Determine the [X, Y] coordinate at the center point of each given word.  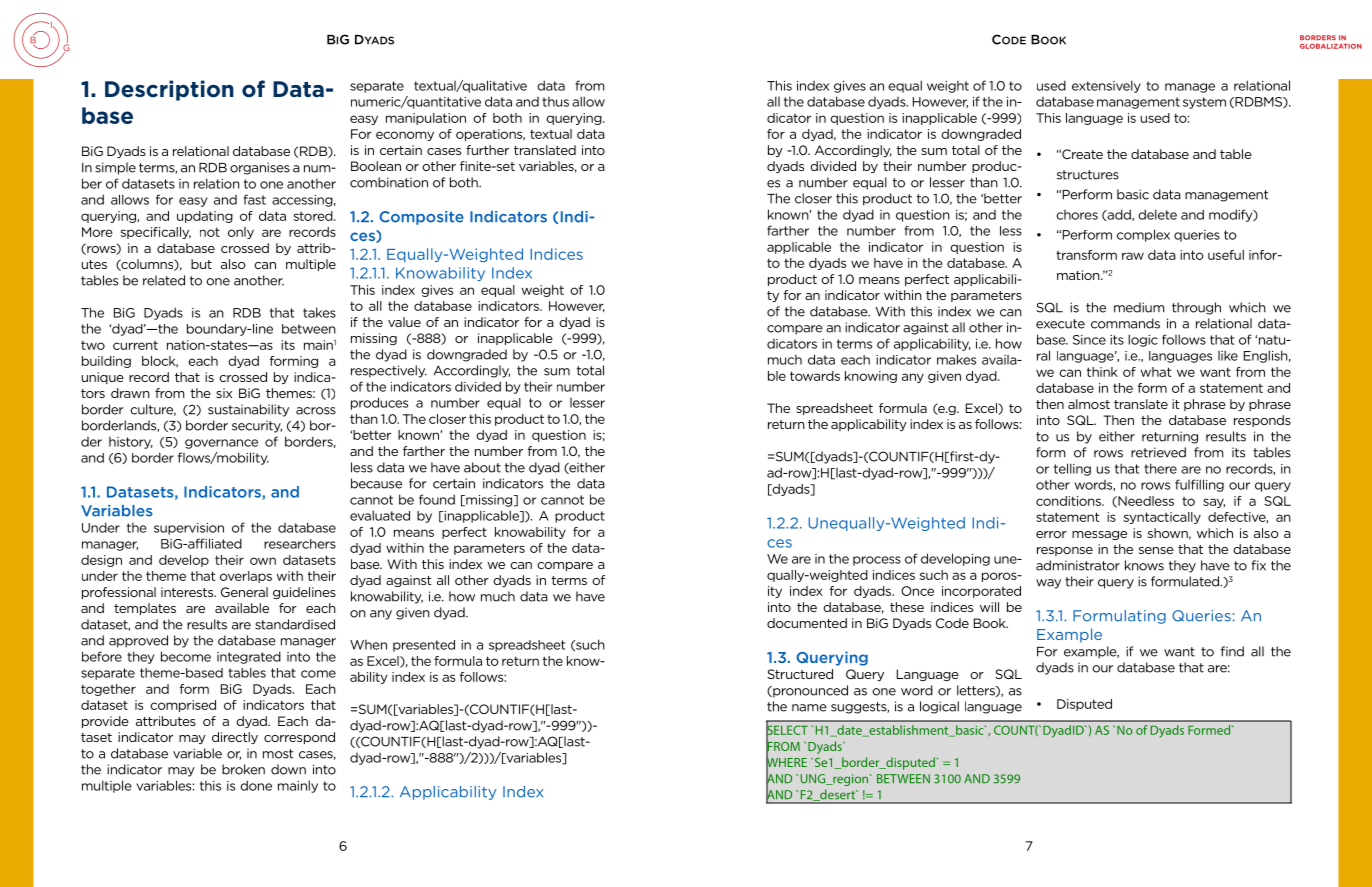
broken [243, 769]
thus [555, 102]
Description [169, 90]
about [482, 467]
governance [221, 444]
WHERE [786, 762]
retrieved [1158, 452]
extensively [1106, 86]
